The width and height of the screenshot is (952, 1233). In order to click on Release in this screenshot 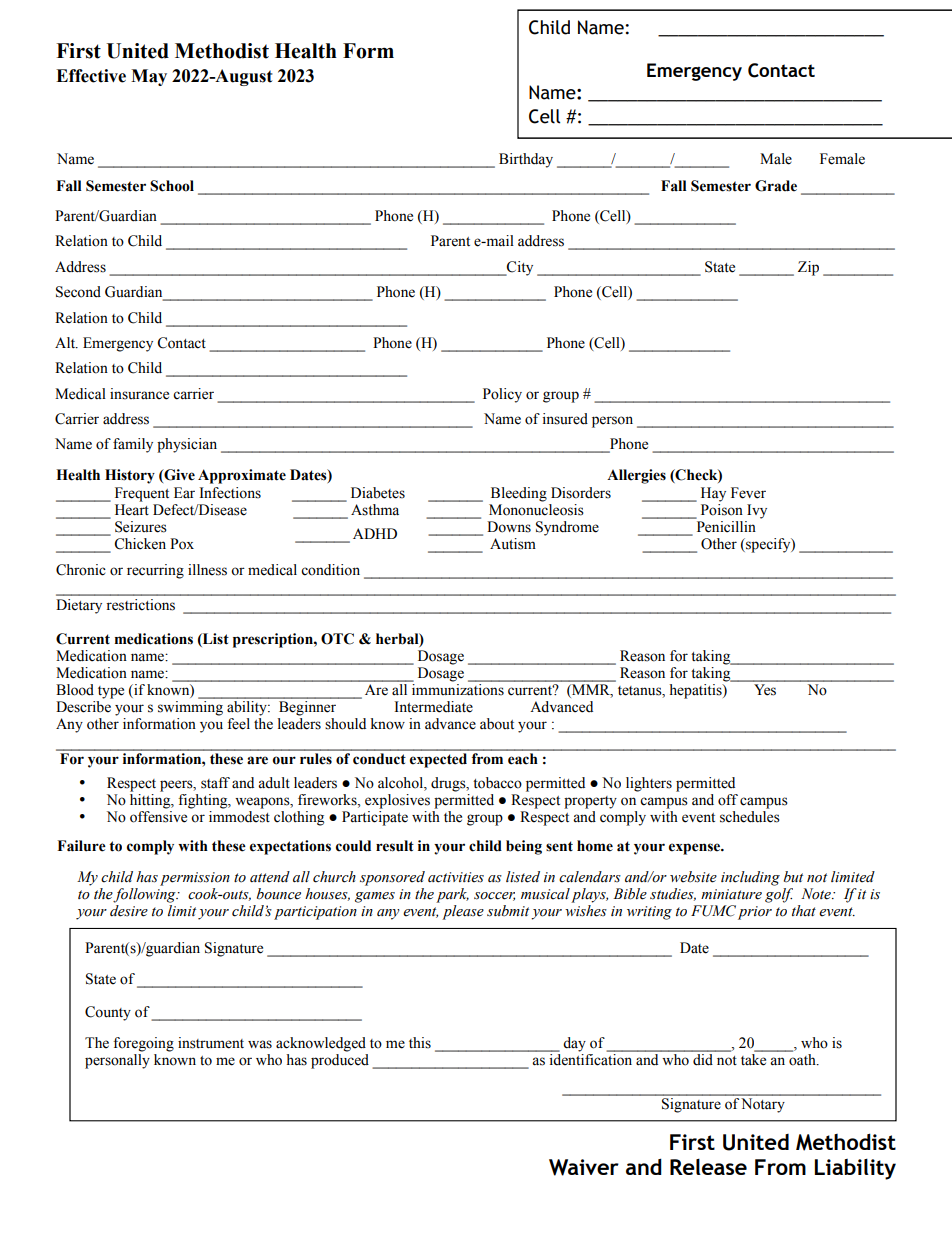, I will do `click(708, 1167)`.
